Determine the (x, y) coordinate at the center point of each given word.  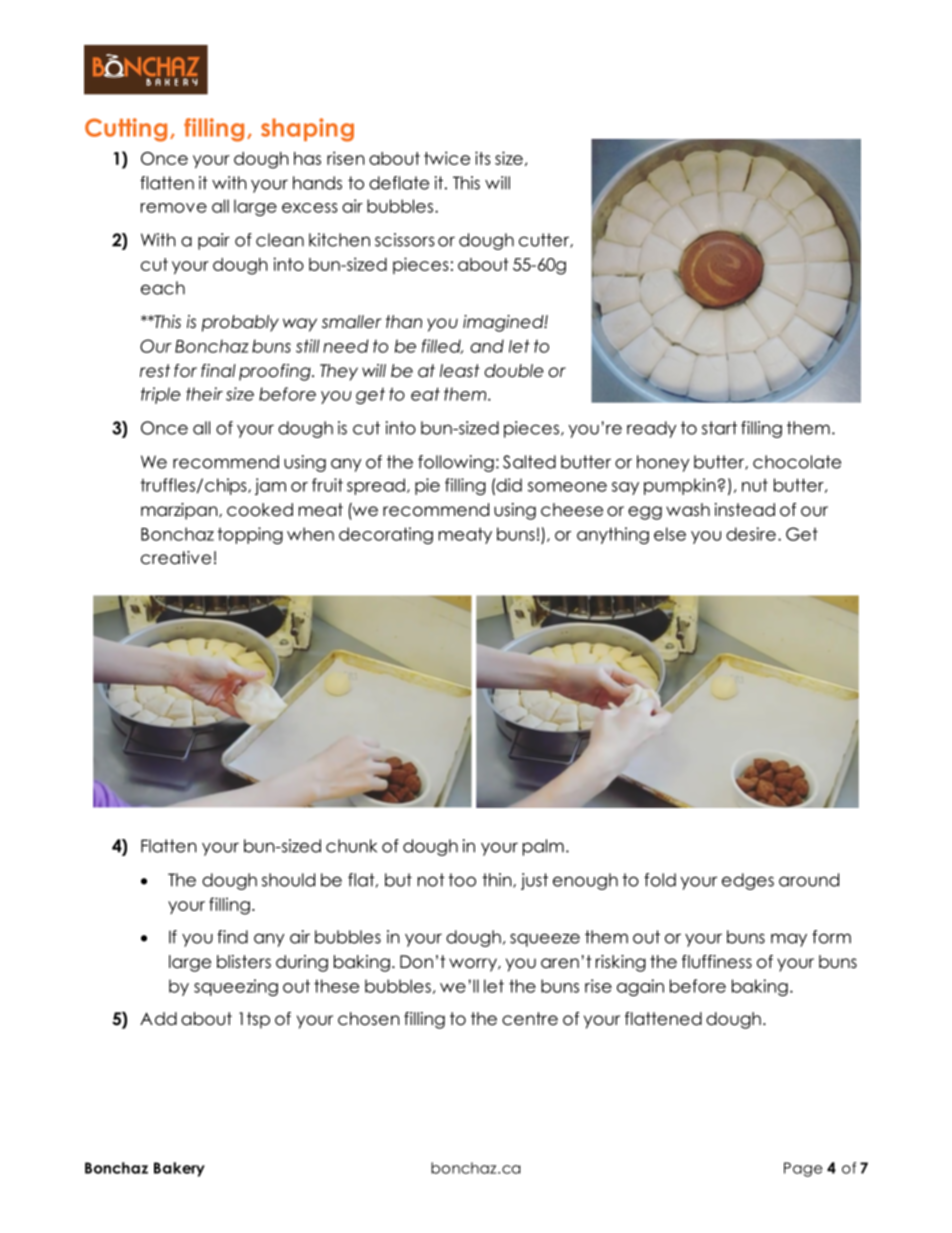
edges (748, 881)
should (288, 880)
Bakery (179, 1169)
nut (755, 485)
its (483, 158)
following (456, 463)
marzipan (180, 511)
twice (447, 158)
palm (543, 847)
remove (174, 208)
